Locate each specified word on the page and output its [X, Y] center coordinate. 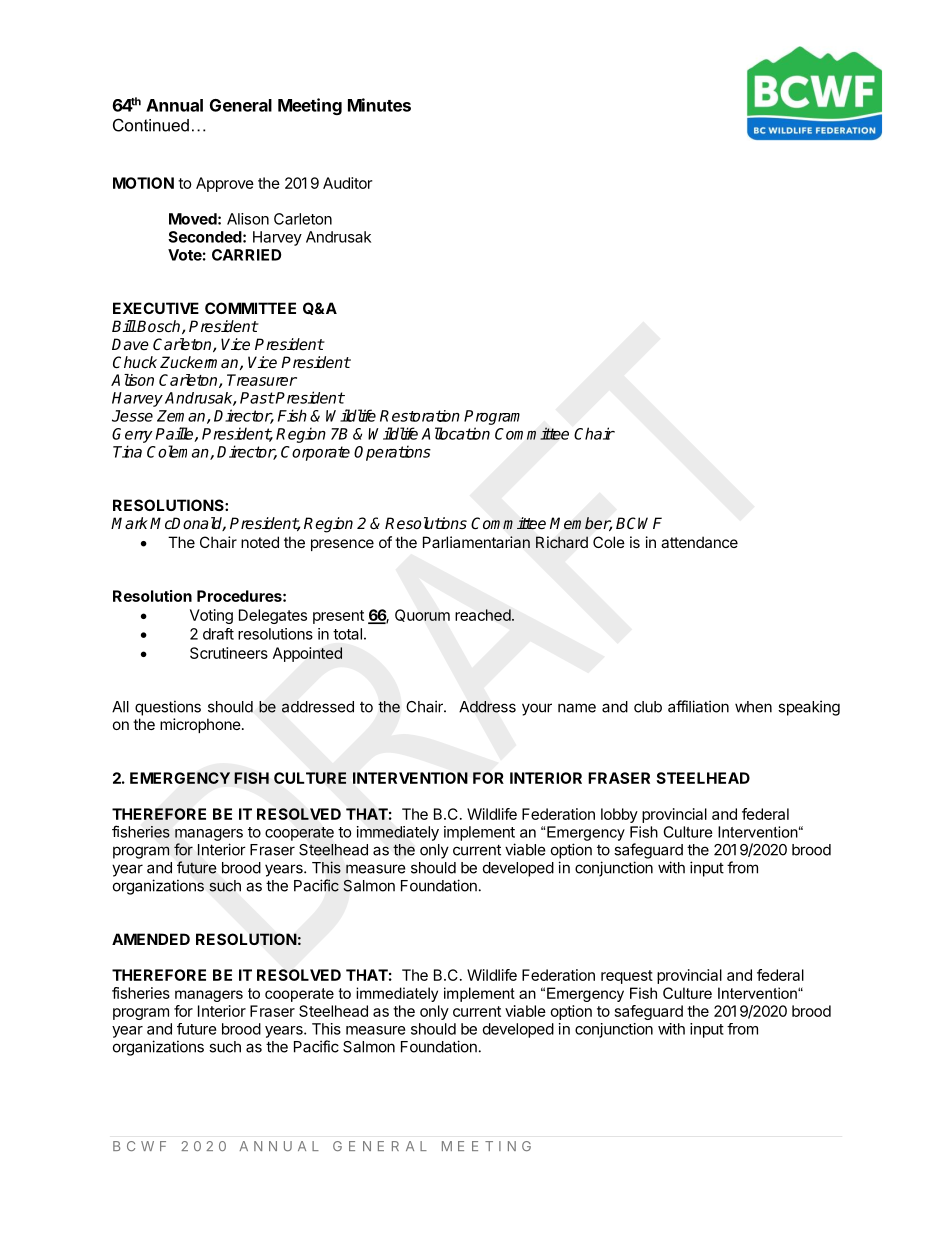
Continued [151, 125]
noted [260, 542]
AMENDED [151, 939]
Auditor [347, 183]
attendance [699, 542]
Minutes [379, 105]
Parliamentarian [476, 542]
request [627, 977]
